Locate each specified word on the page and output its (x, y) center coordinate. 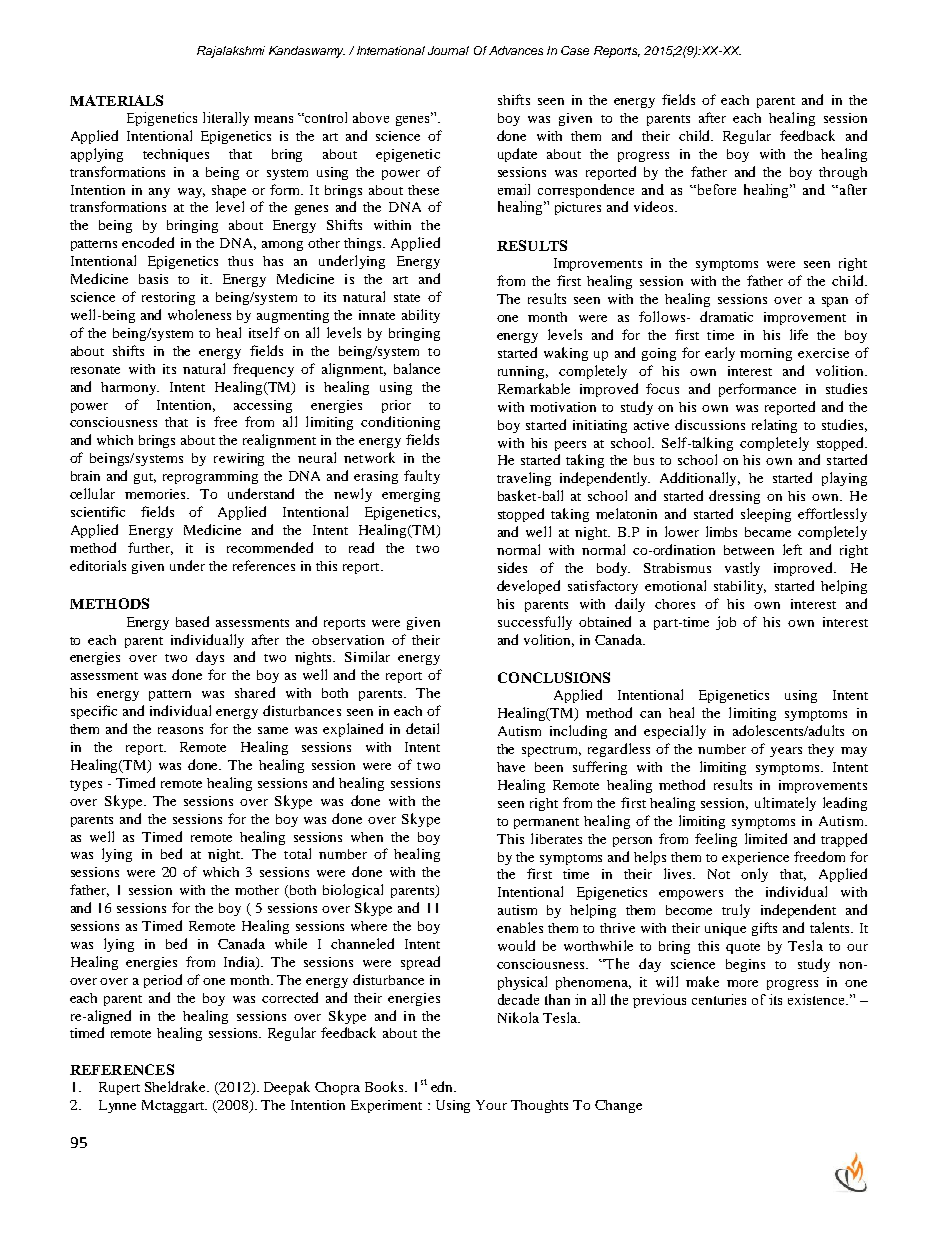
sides (512, 567)
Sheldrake (176, 1086)
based (192, 621)
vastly (742, 569)
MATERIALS (116, 100)
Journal (448, 50)
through (843, 173)
